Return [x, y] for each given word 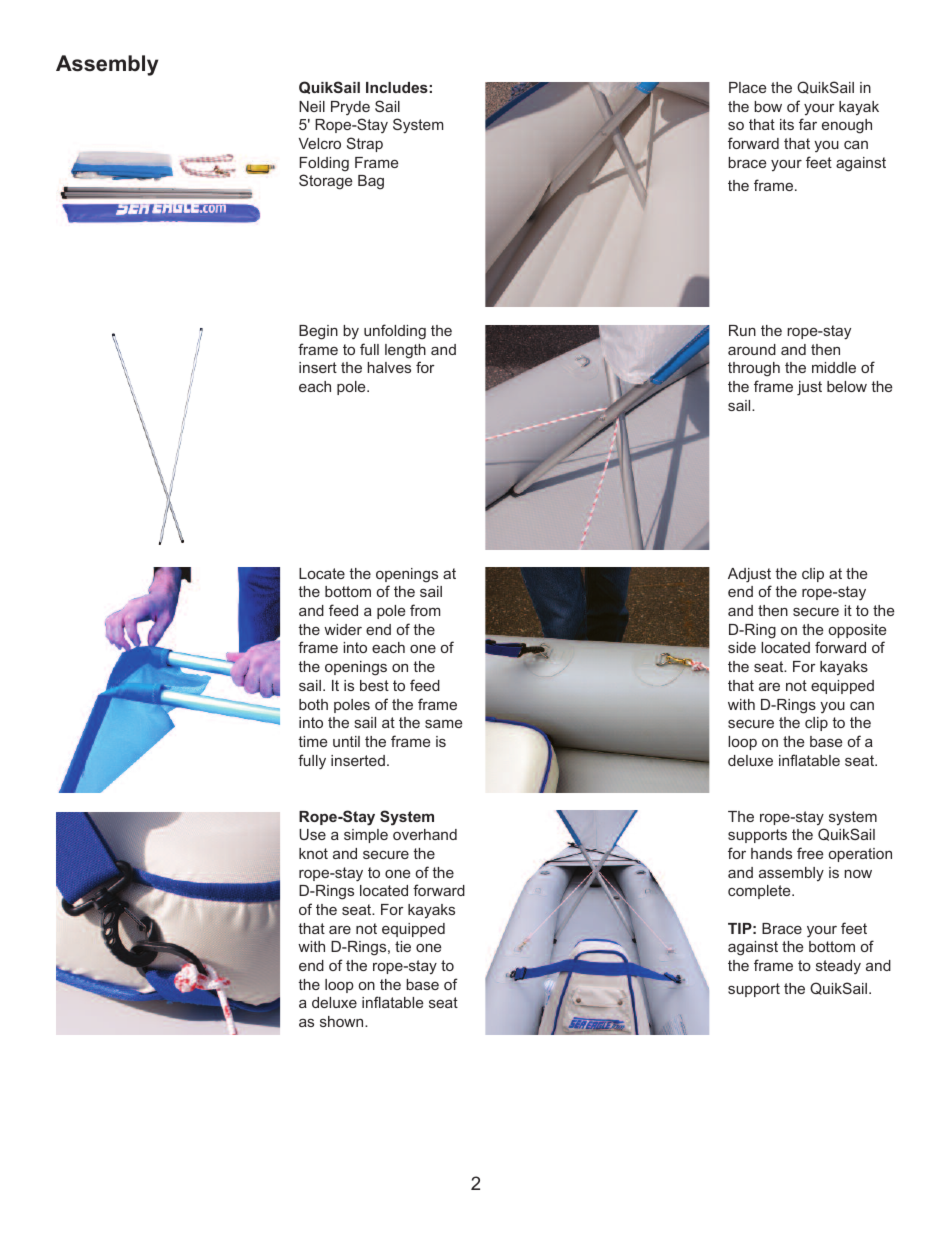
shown [343, 1021]
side [742, 647]
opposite [857, 631]
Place [747, 87]
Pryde [350, 108]
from [425, 610]
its [787, 124]
